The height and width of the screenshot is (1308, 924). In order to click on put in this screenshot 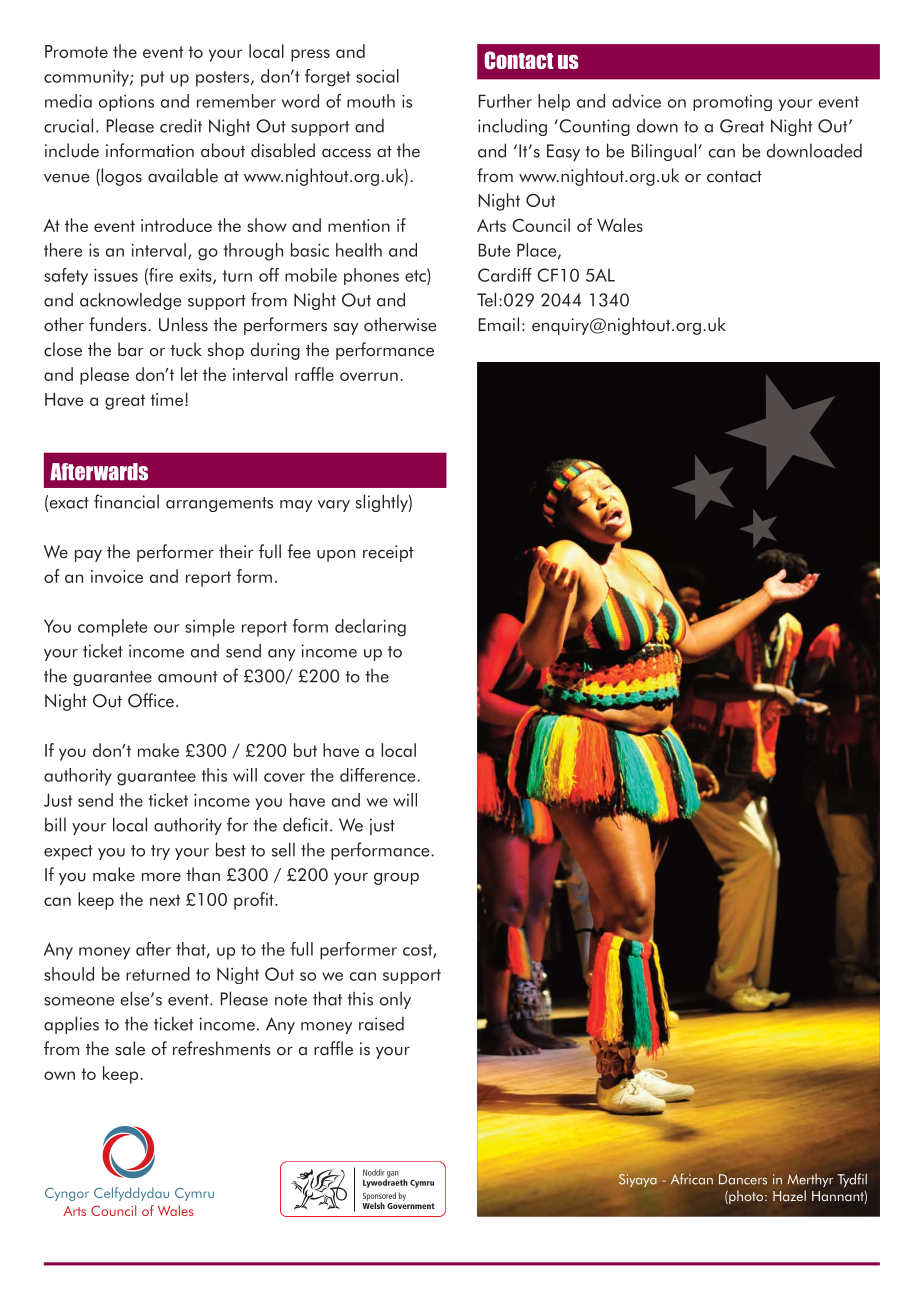, I will do `click(152, 79)`.
